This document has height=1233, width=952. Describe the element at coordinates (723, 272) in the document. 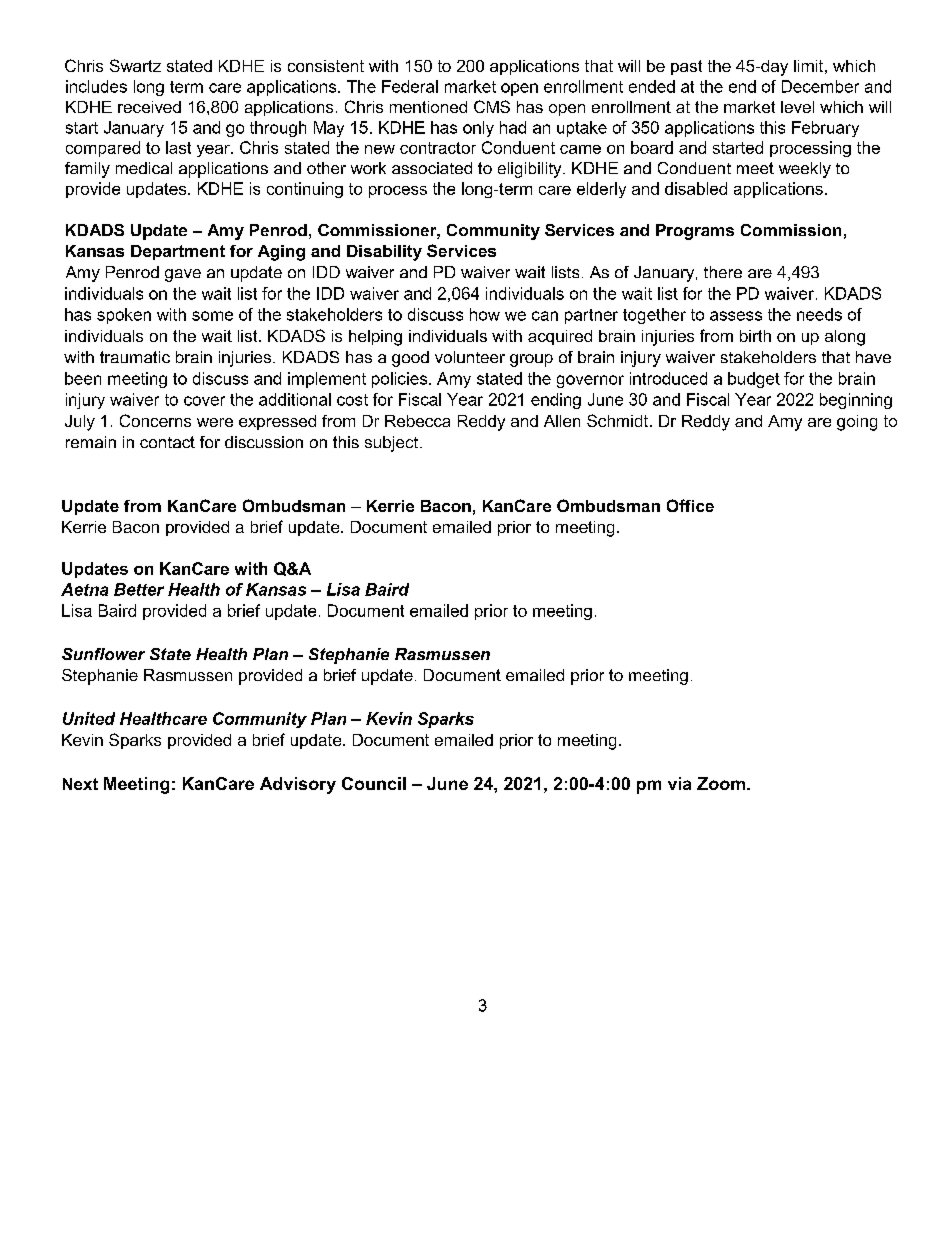

I see `there` at that location.
